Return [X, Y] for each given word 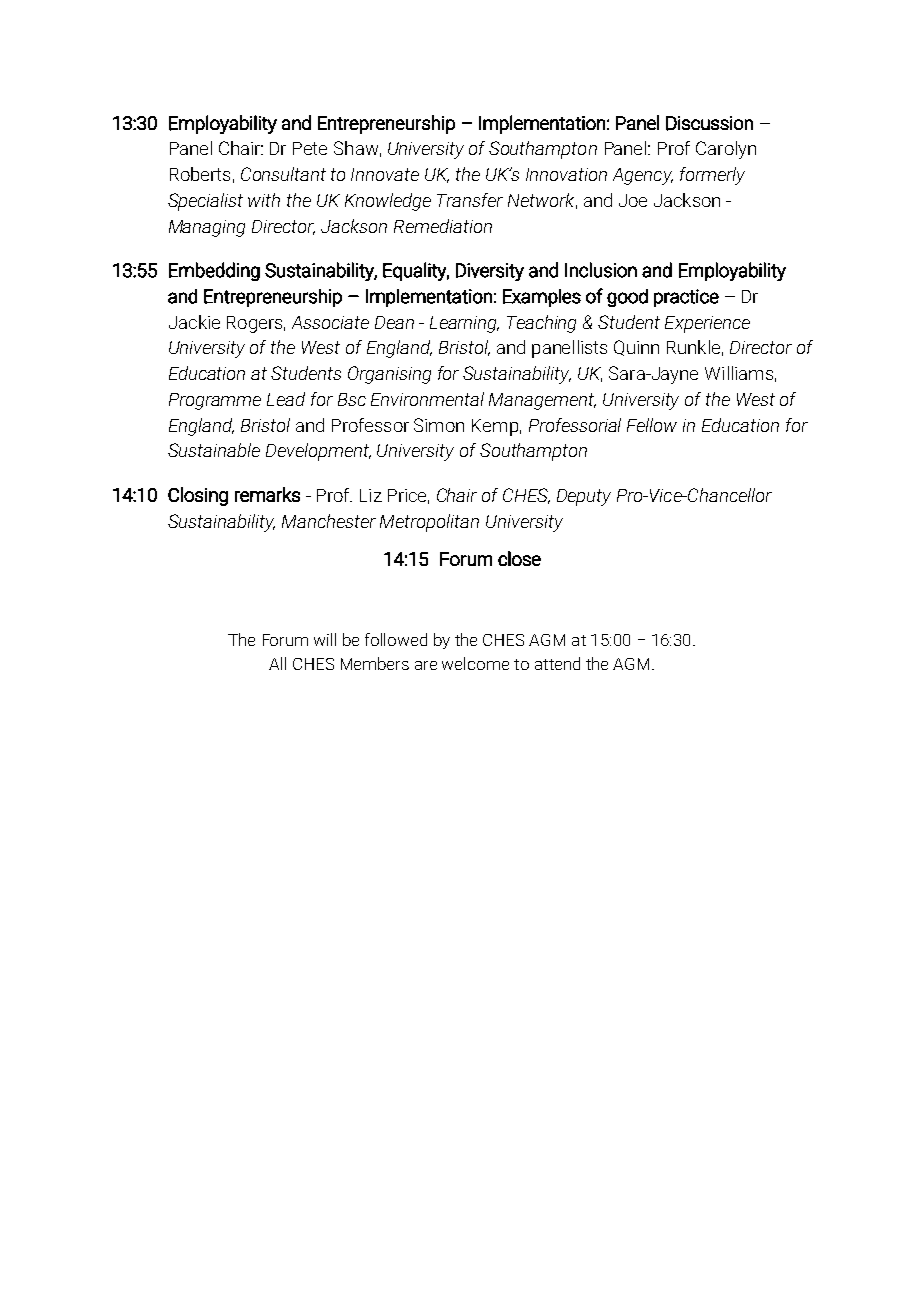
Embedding [214, 271]
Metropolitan [429, 523]
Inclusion [601, 270]
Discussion [709, 123]
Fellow [652, 425]
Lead [286, 399]
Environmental [427, 399]
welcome [475, 663]
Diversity [490, 272]
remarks [267, 494]
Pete [310, 148]
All [277, 663]
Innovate [385, 174]
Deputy [584, 497]
